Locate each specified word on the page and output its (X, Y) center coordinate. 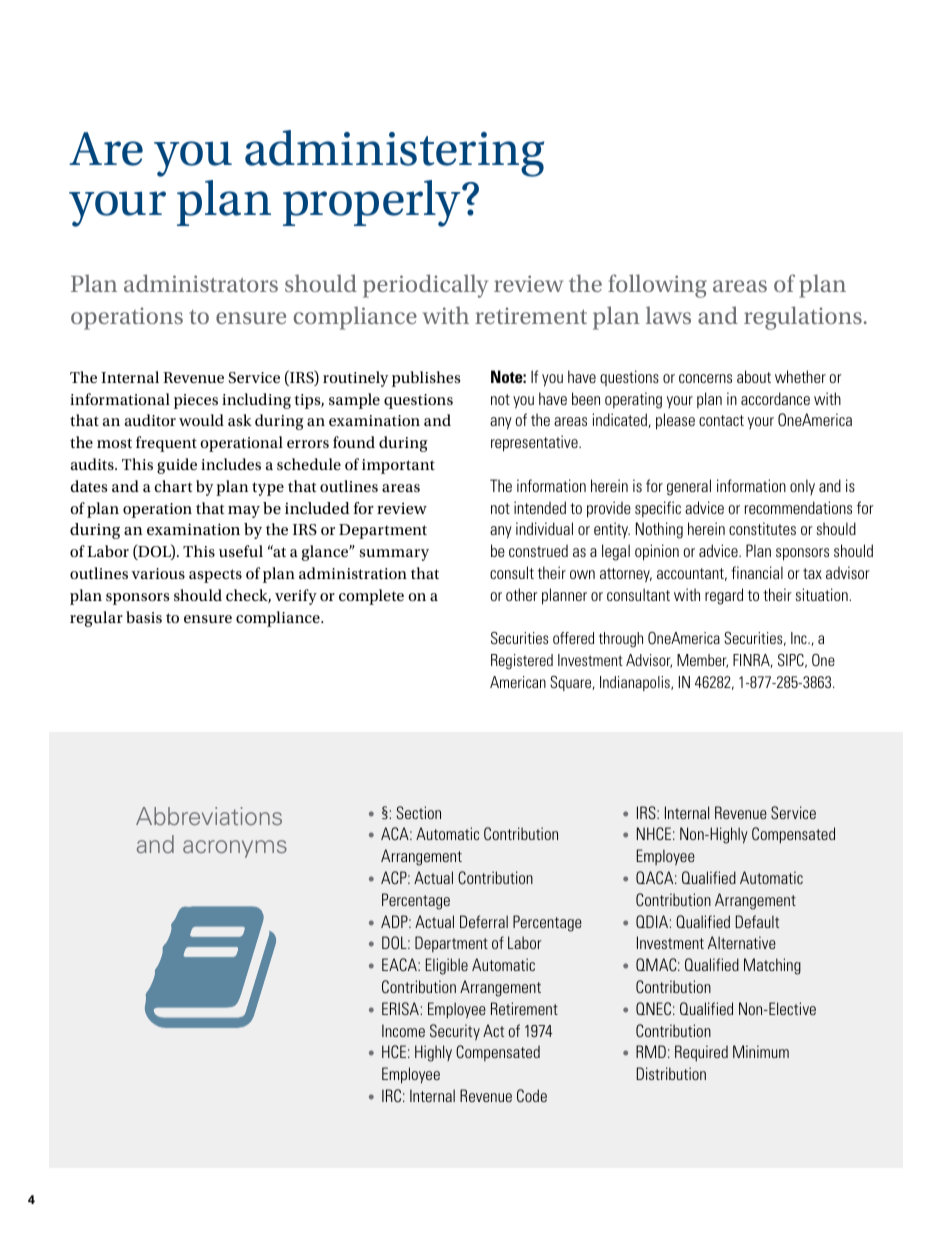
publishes (426, 379)
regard (724, 596)
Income (403, 1030)
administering (394, 153)
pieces (196, 401)
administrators (201, 283)
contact (721, 420)
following (657, 286)
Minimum (761, 1051)
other (522, 594)
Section (418, 812)
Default (757, 921)
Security (455, 1032)
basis (144, 617)
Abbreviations (209, 816)
